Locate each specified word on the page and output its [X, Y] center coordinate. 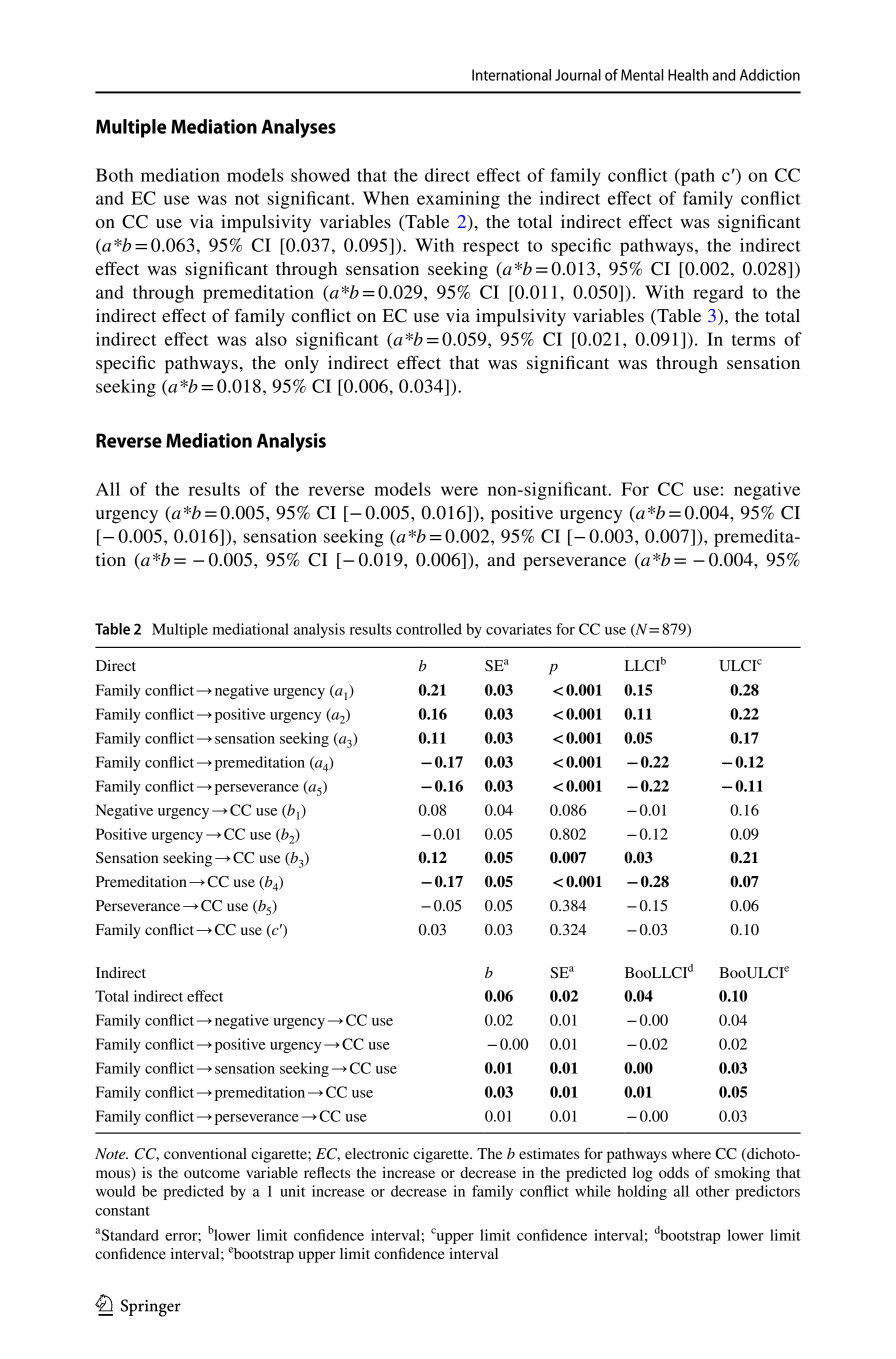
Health [688, 75]
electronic [377, 1153]
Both [115, 175]
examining [458, 200]
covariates [519, 629]
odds [674, 1172]
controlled [429, 629]
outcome [212, 1173]
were [459, 491]
